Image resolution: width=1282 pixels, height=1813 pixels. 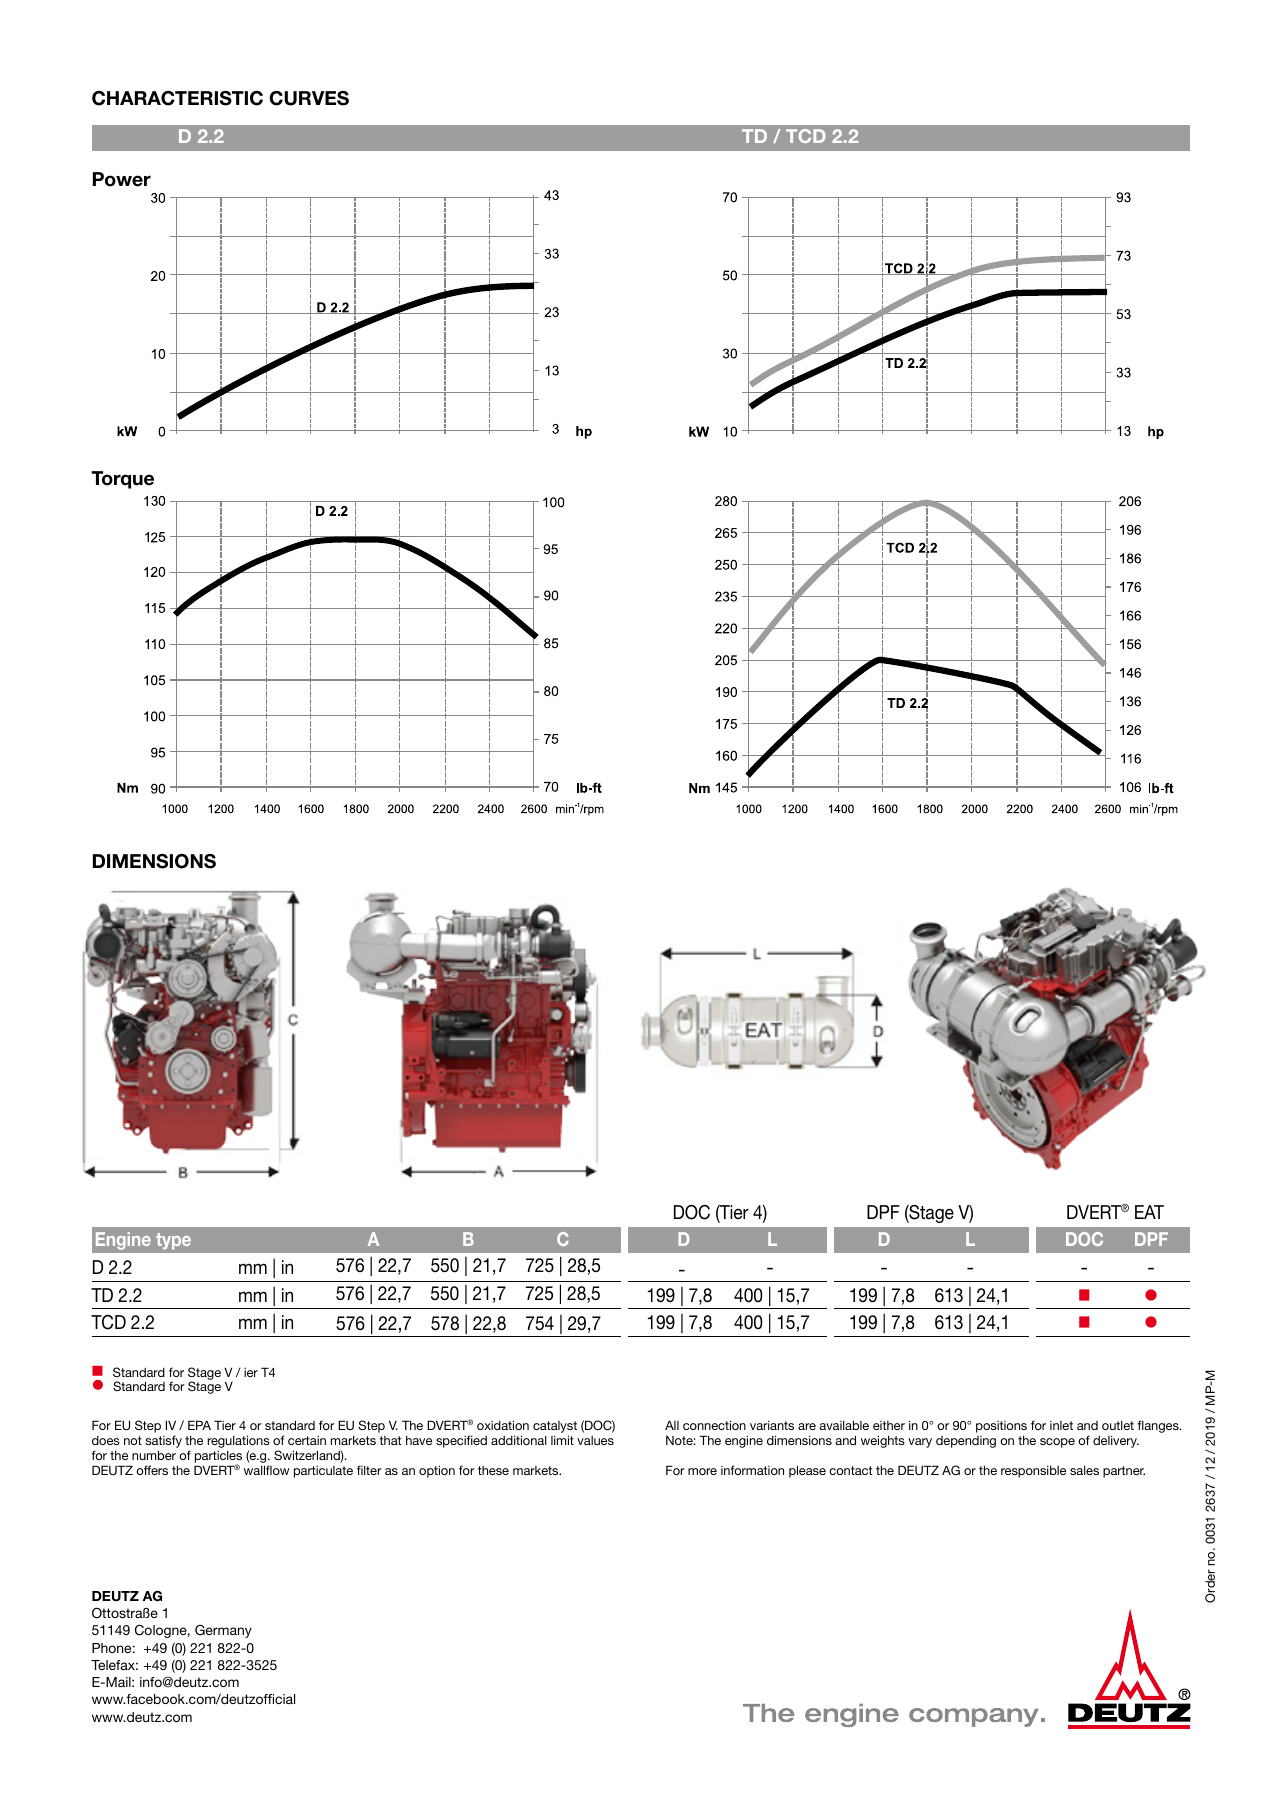 I want to click on Power, so click(x=122, y=179).
